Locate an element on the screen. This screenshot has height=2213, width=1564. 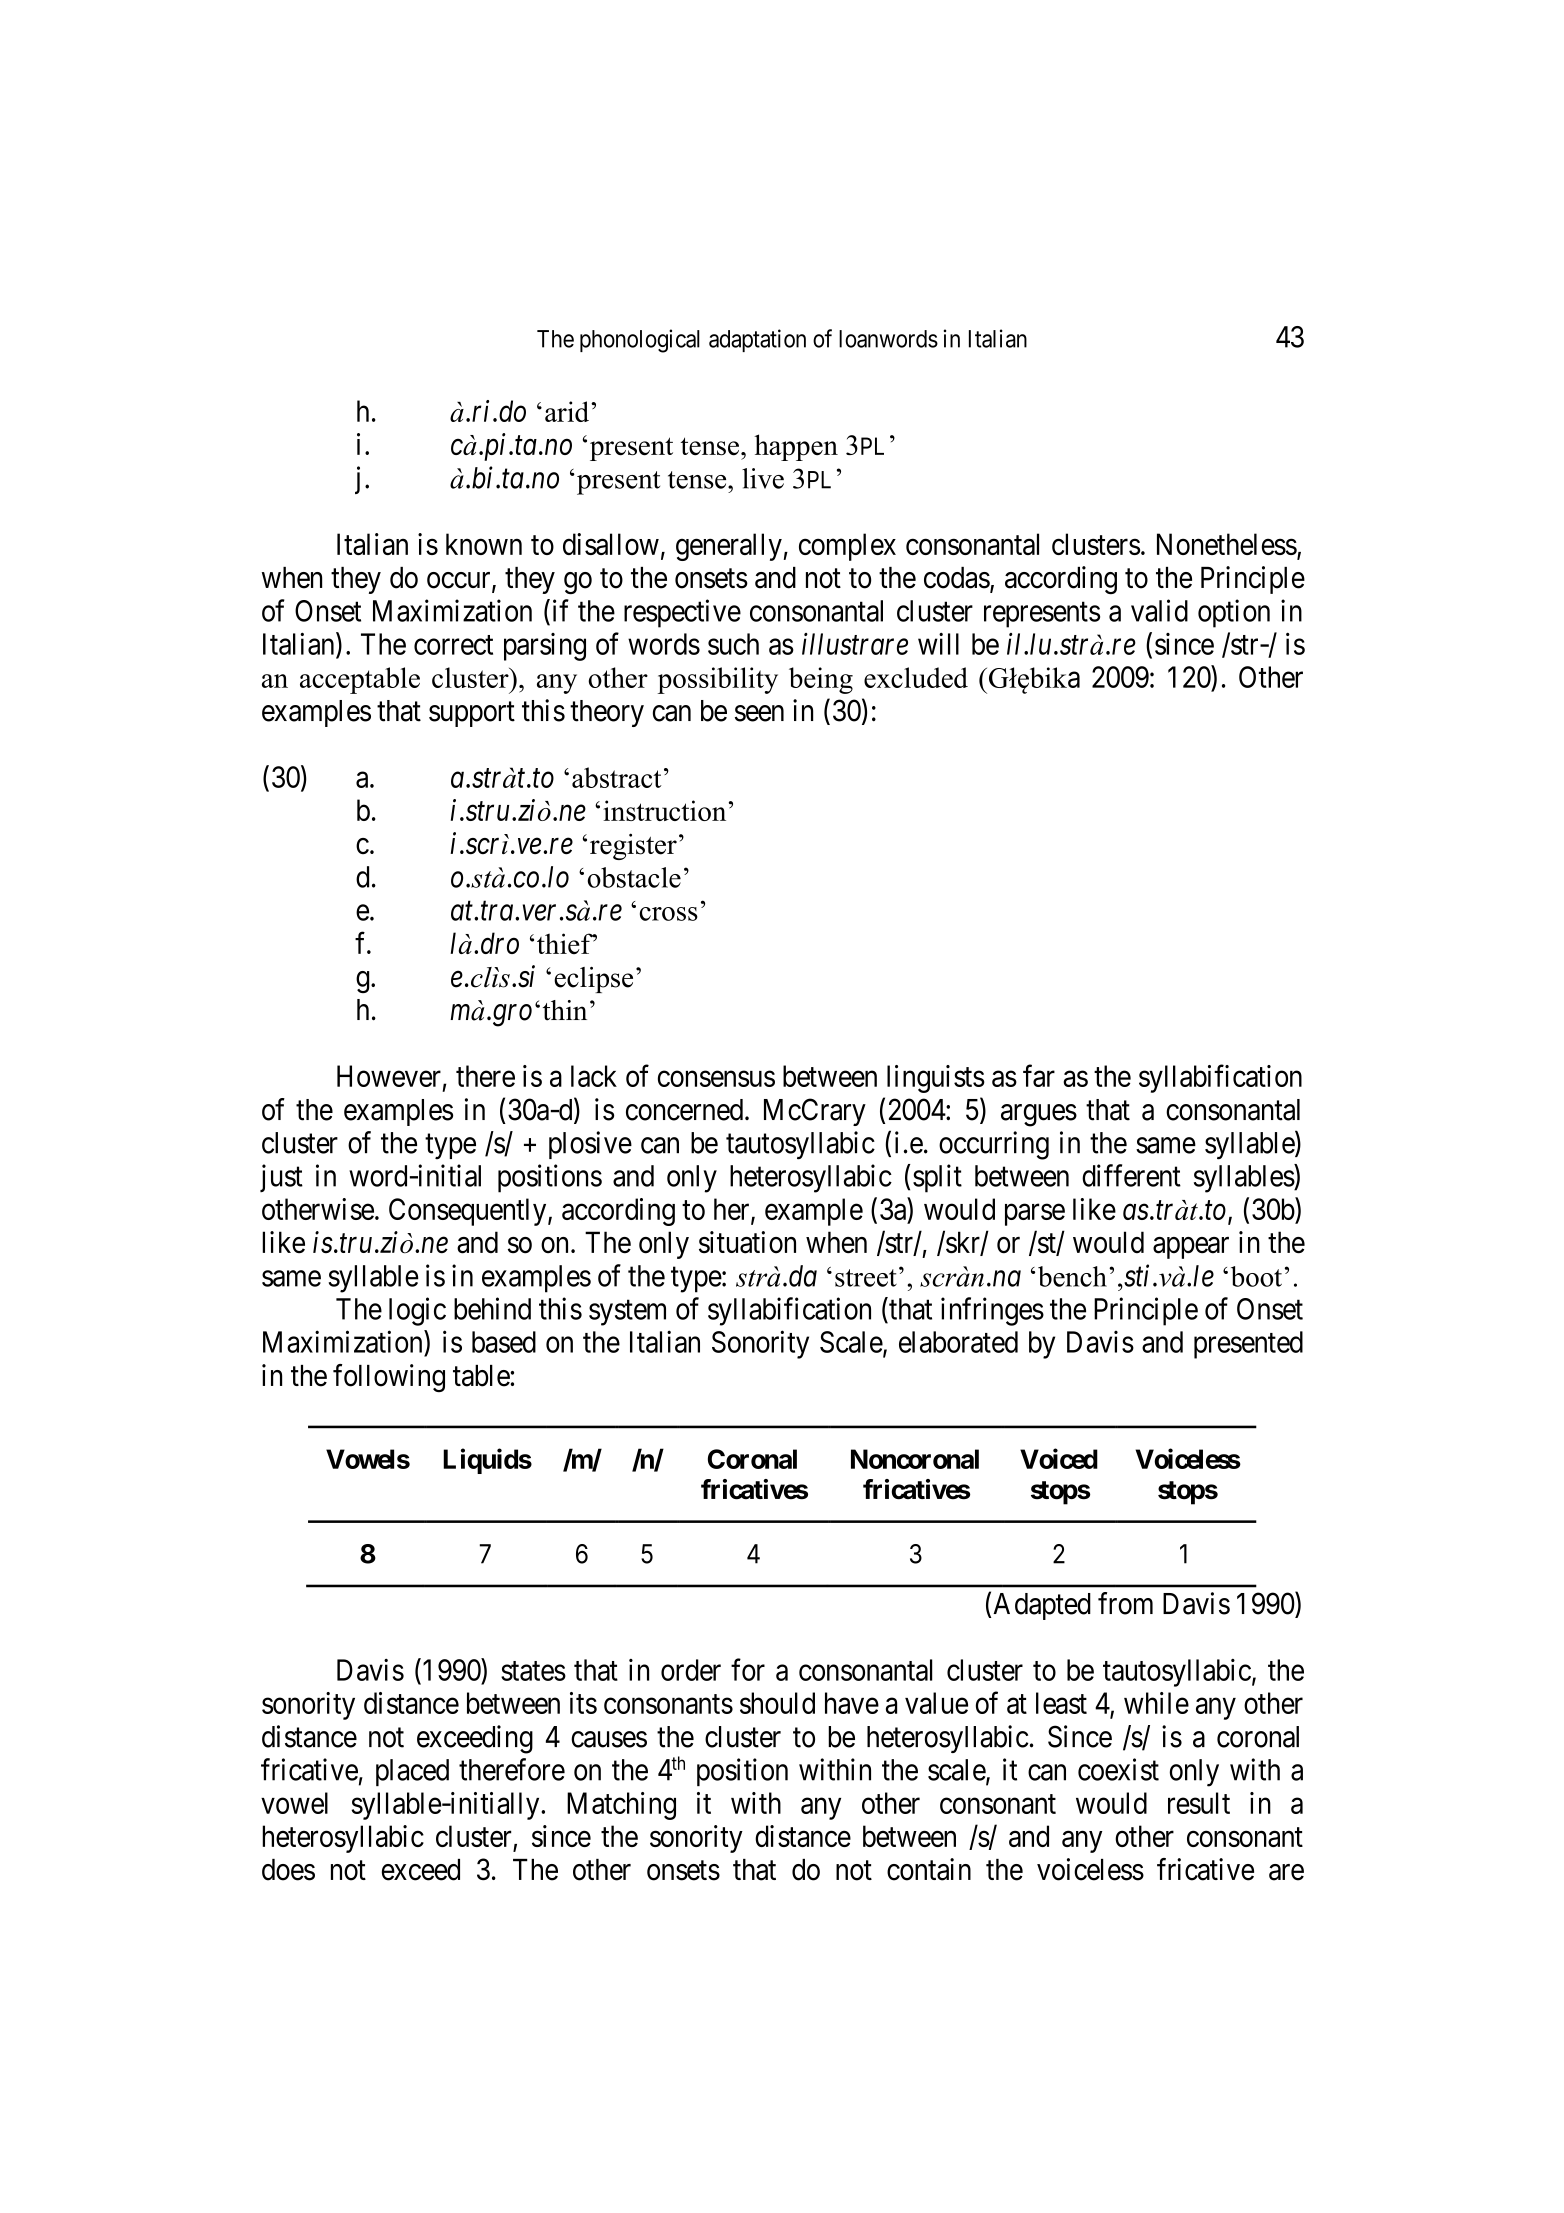
adaptation is located at coordinates (757, 340).
